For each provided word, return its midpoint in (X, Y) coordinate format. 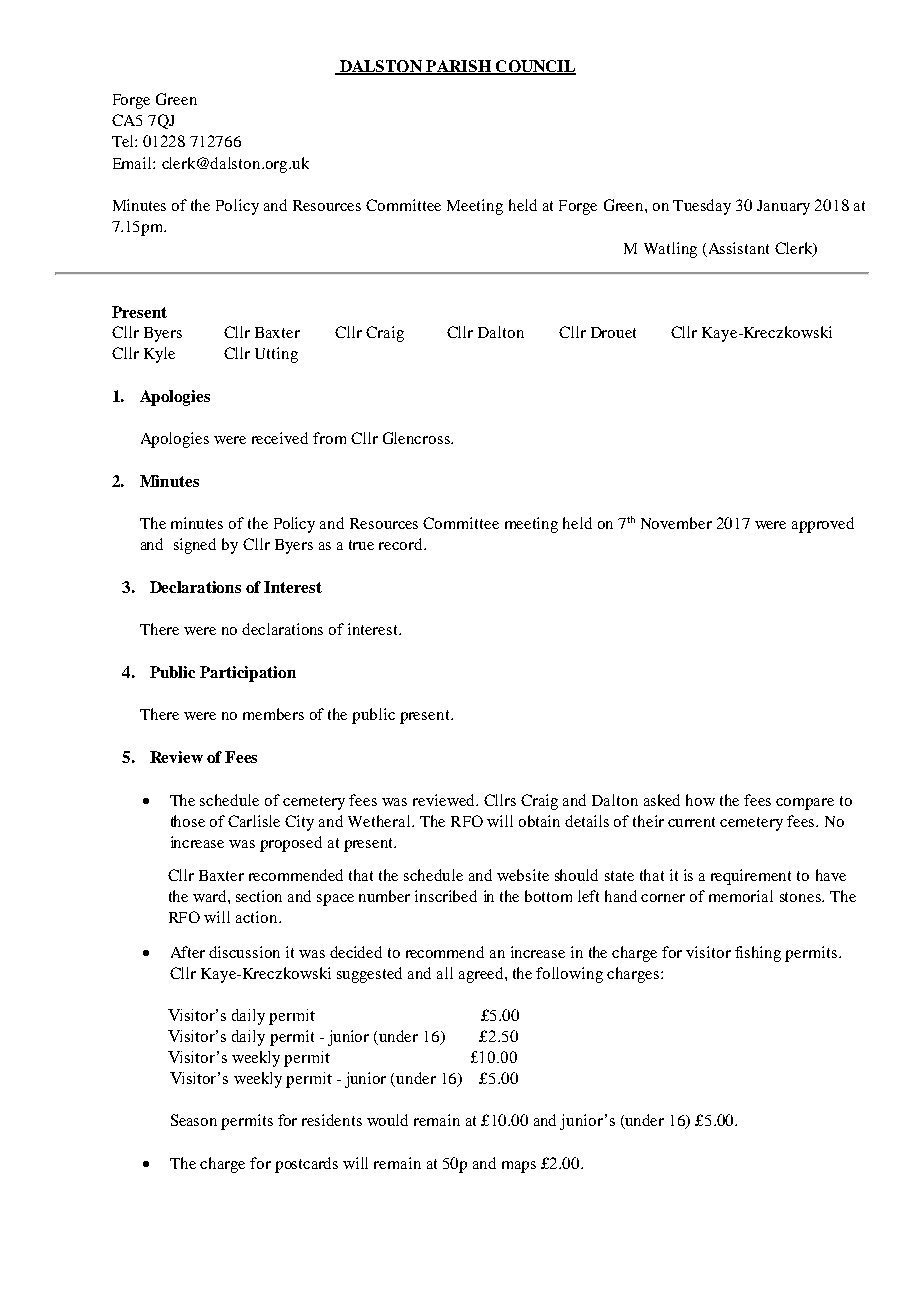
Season (194, 1120)
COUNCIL (535, 67)
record (402, 544)
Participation (248, 674)
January (783, 207)
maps (519, 1167)
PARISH (458, 67)
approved (823, 525)
